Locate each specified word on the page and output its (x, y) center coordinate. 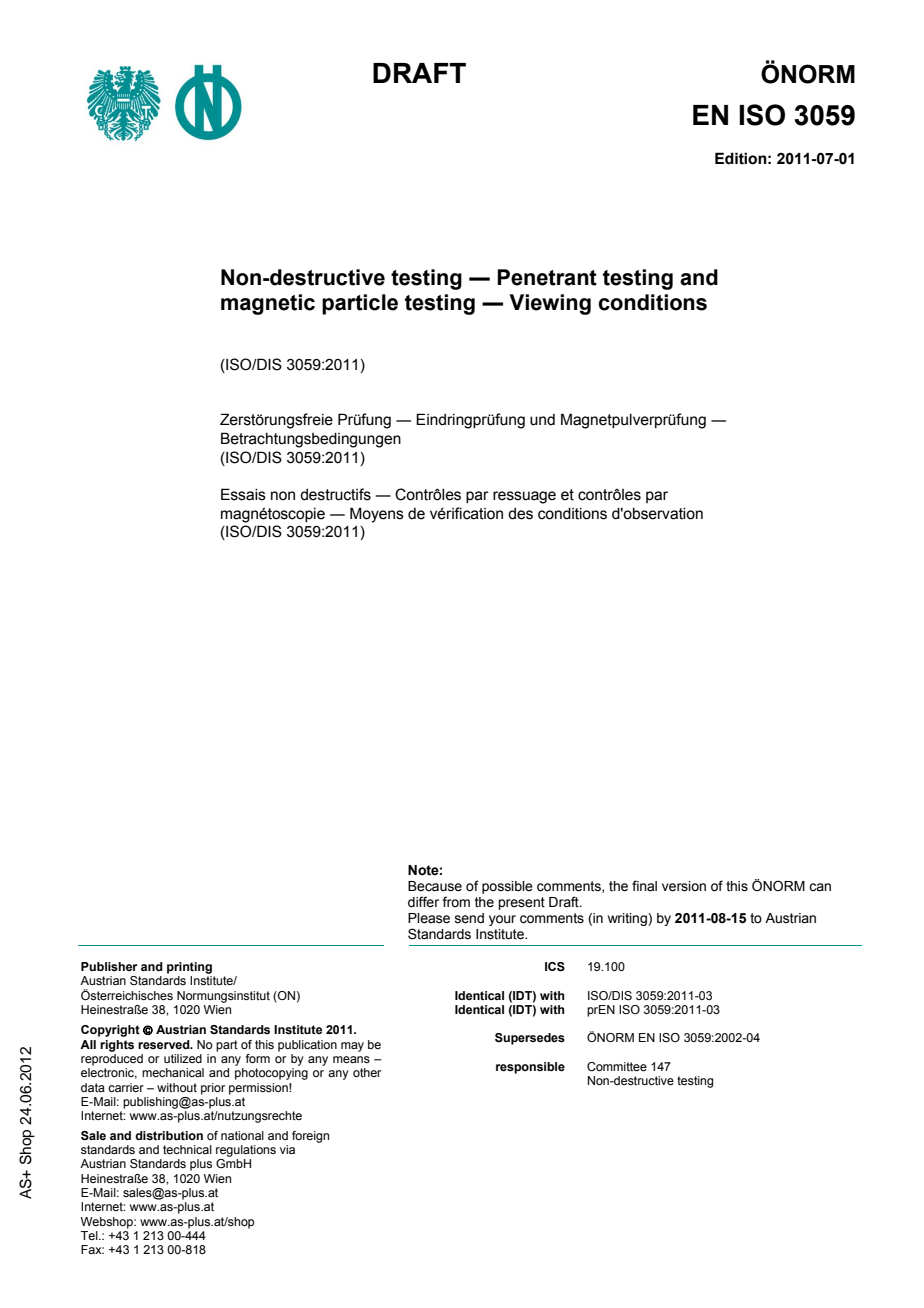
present (521, 903)
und (542, 420)
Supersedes (530, 1039)
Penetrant (547, 277)
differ (423, 902)
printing (189, 968)
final (644, 885)
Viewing (550, 304)
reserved (165, 1044)
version (684, 886)
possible (507, 887)
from (456, 901)
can (820, 887)
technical (187, 1149)
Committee (617, 1066)
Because (435, 886)
